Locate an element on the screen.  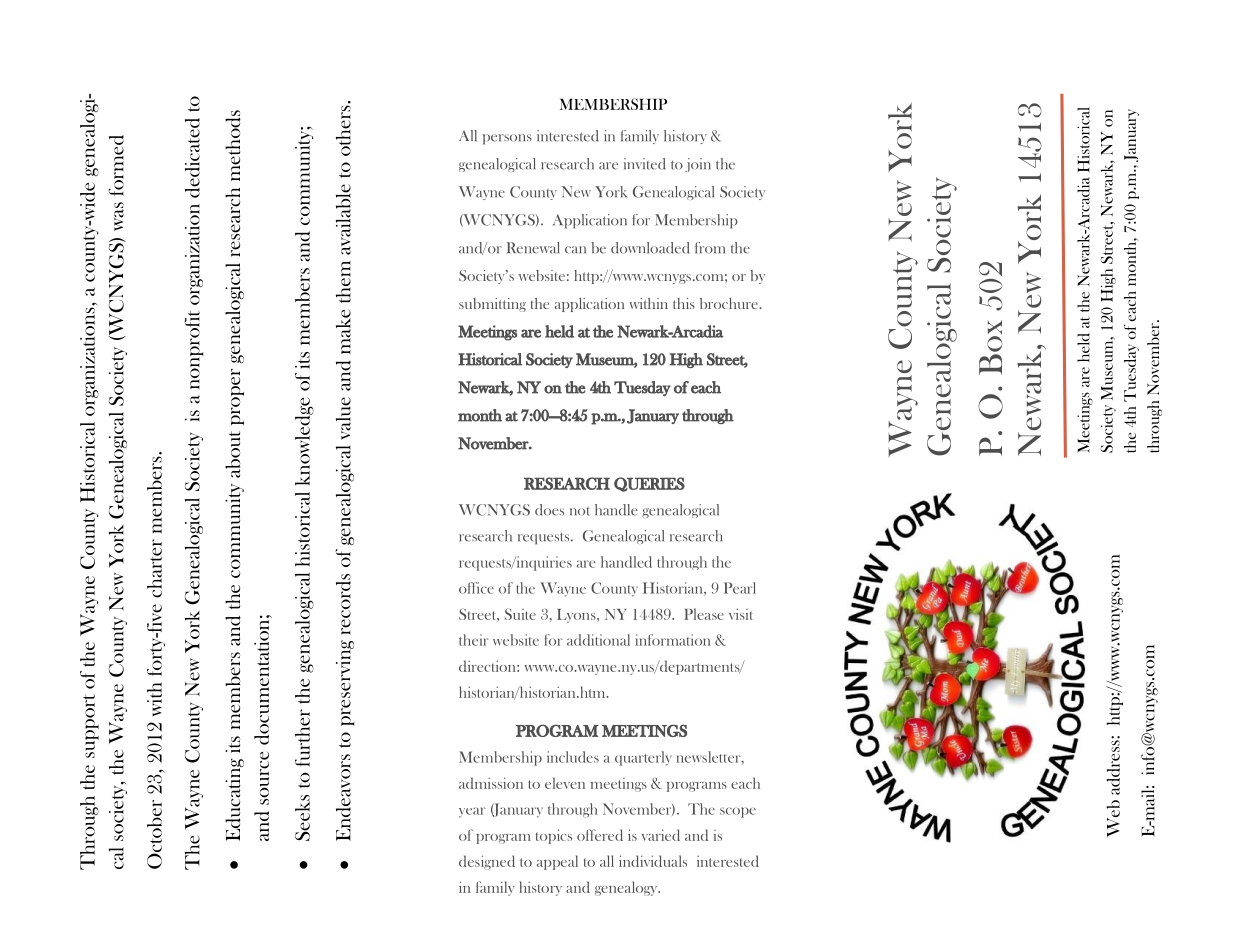
Pearl is located at coordinates (740, 588).
